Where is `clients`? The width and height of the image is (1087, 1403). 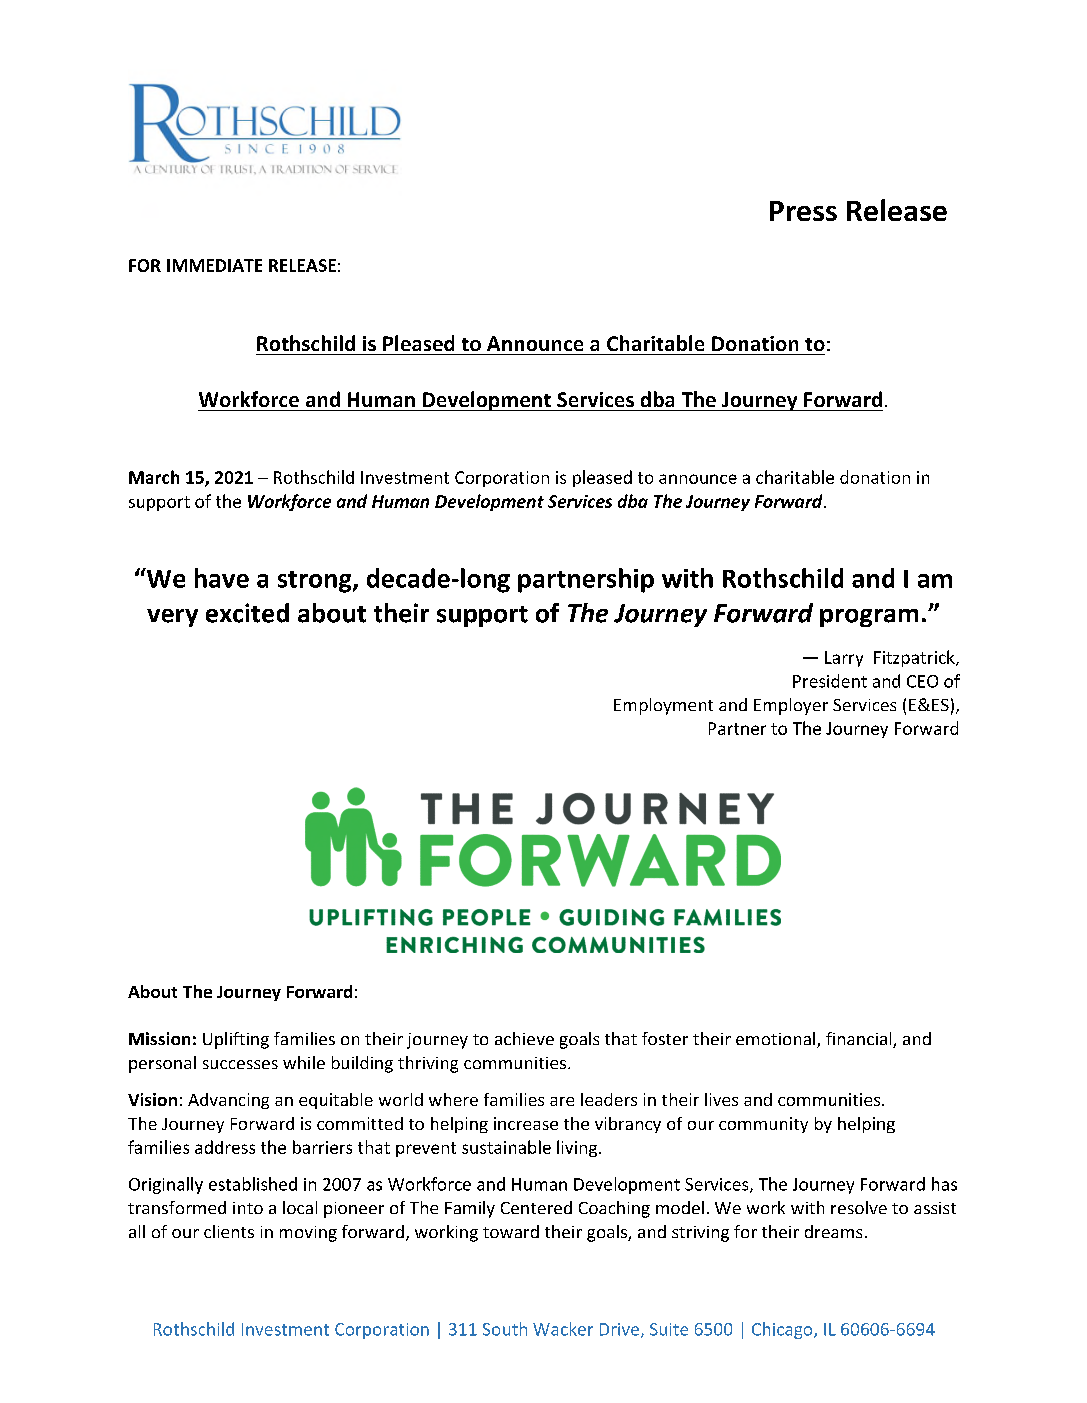
clients is located at coordinates (229, 1231).
